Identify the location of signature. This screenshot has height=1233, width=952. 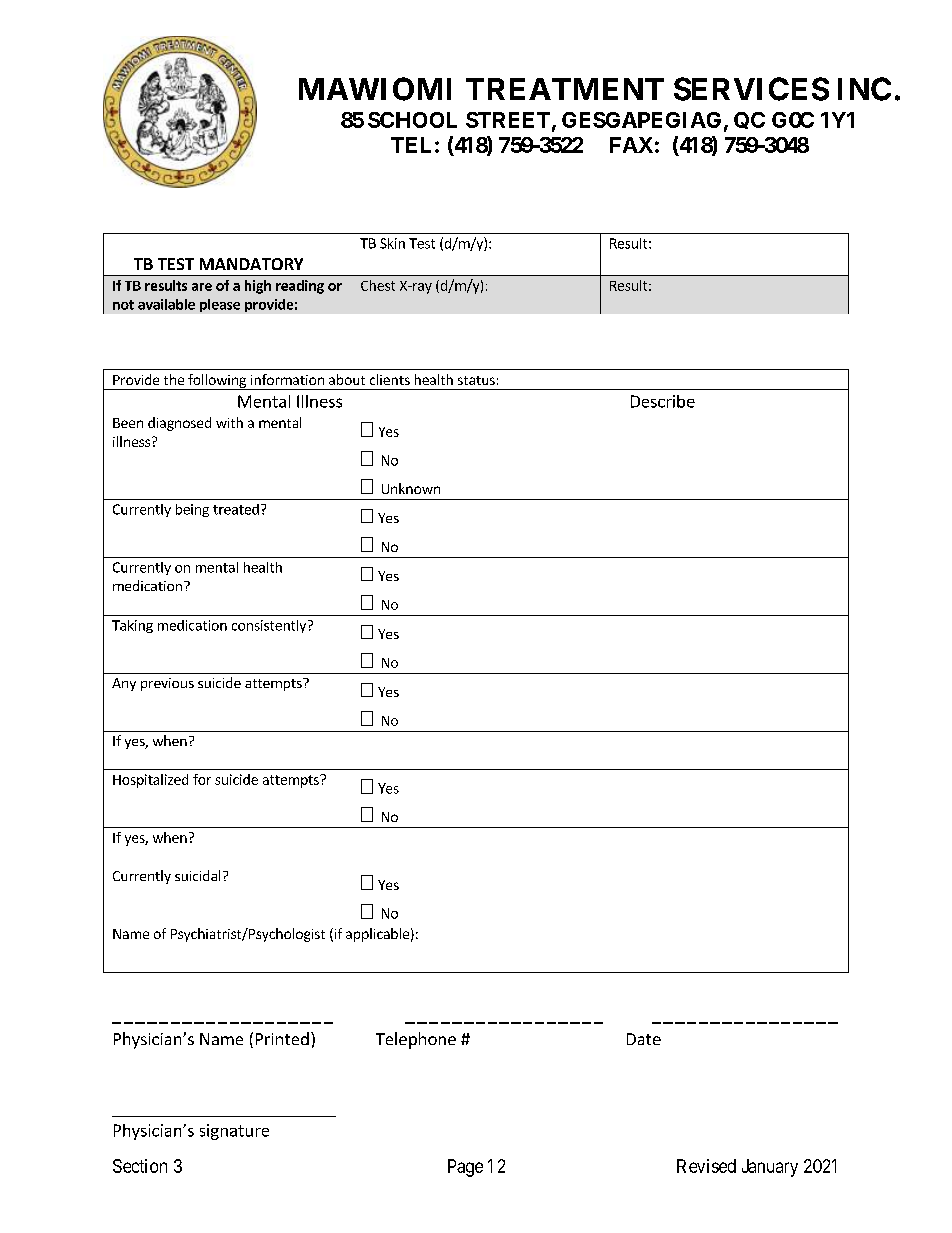
(234, 1132).
